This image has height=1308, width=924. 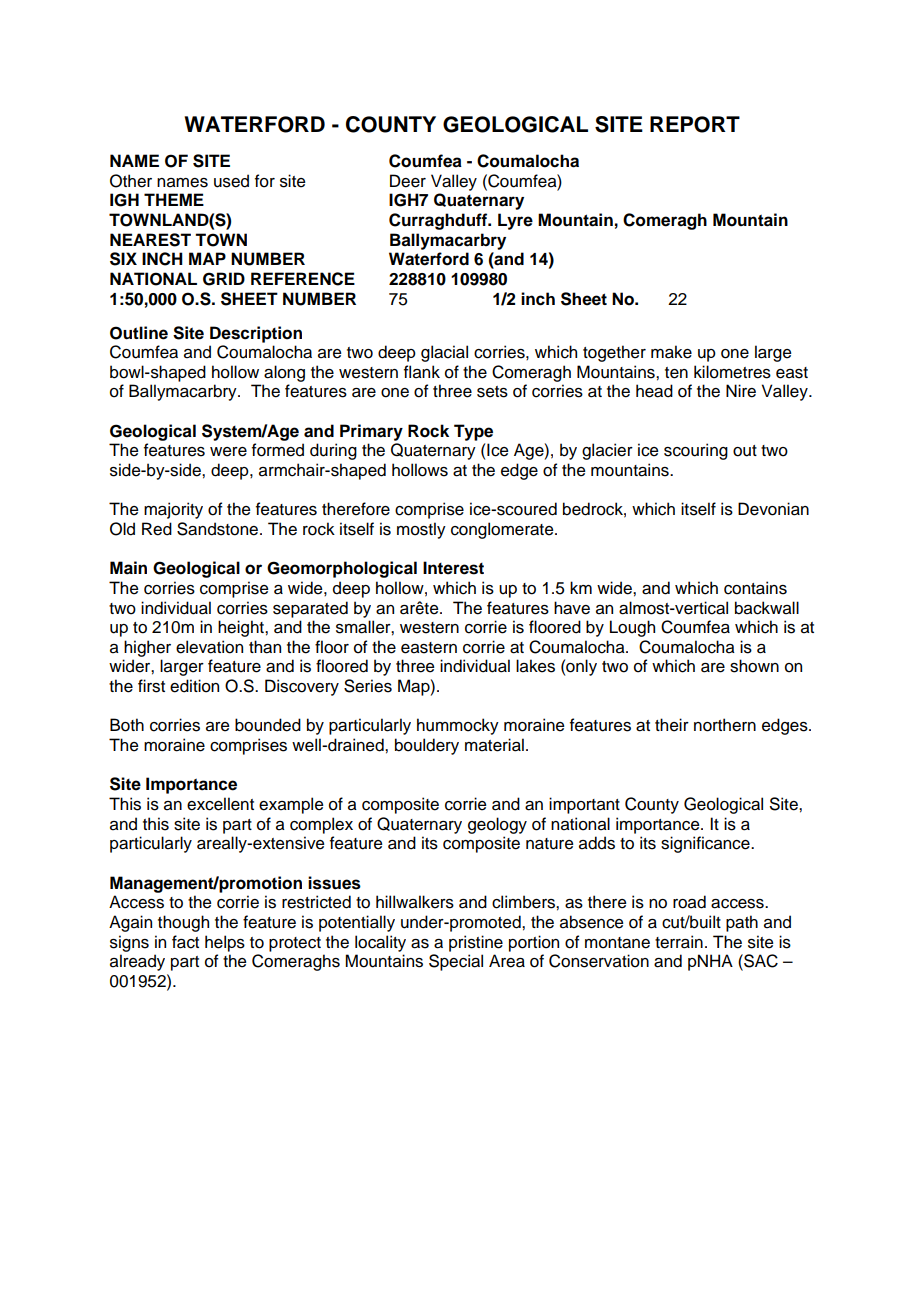 What do you see at coordinates (494, 745) in the image?
I see `material` at bounding box center [494, 745].
